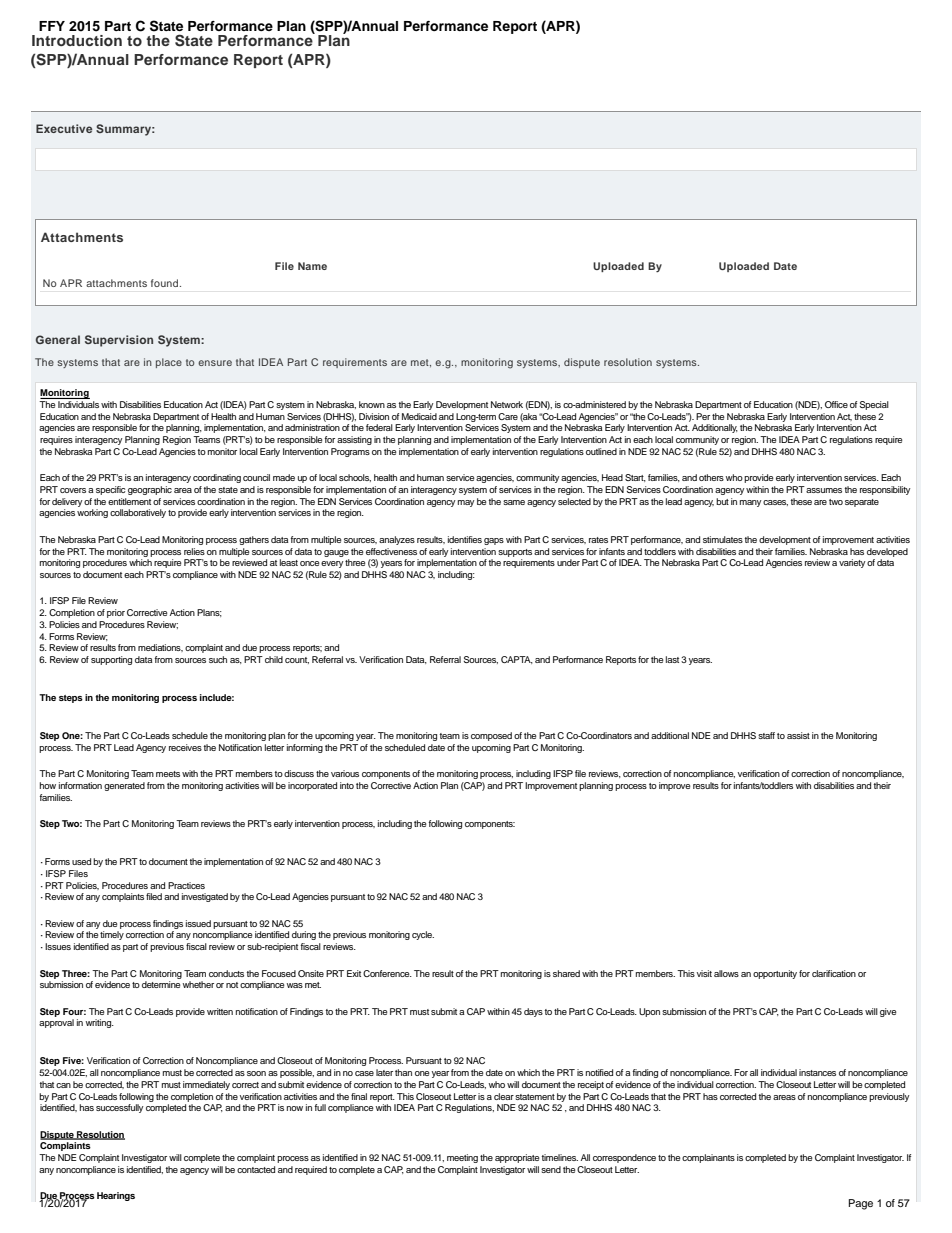  I want to click on Network, so click(507, 404).
